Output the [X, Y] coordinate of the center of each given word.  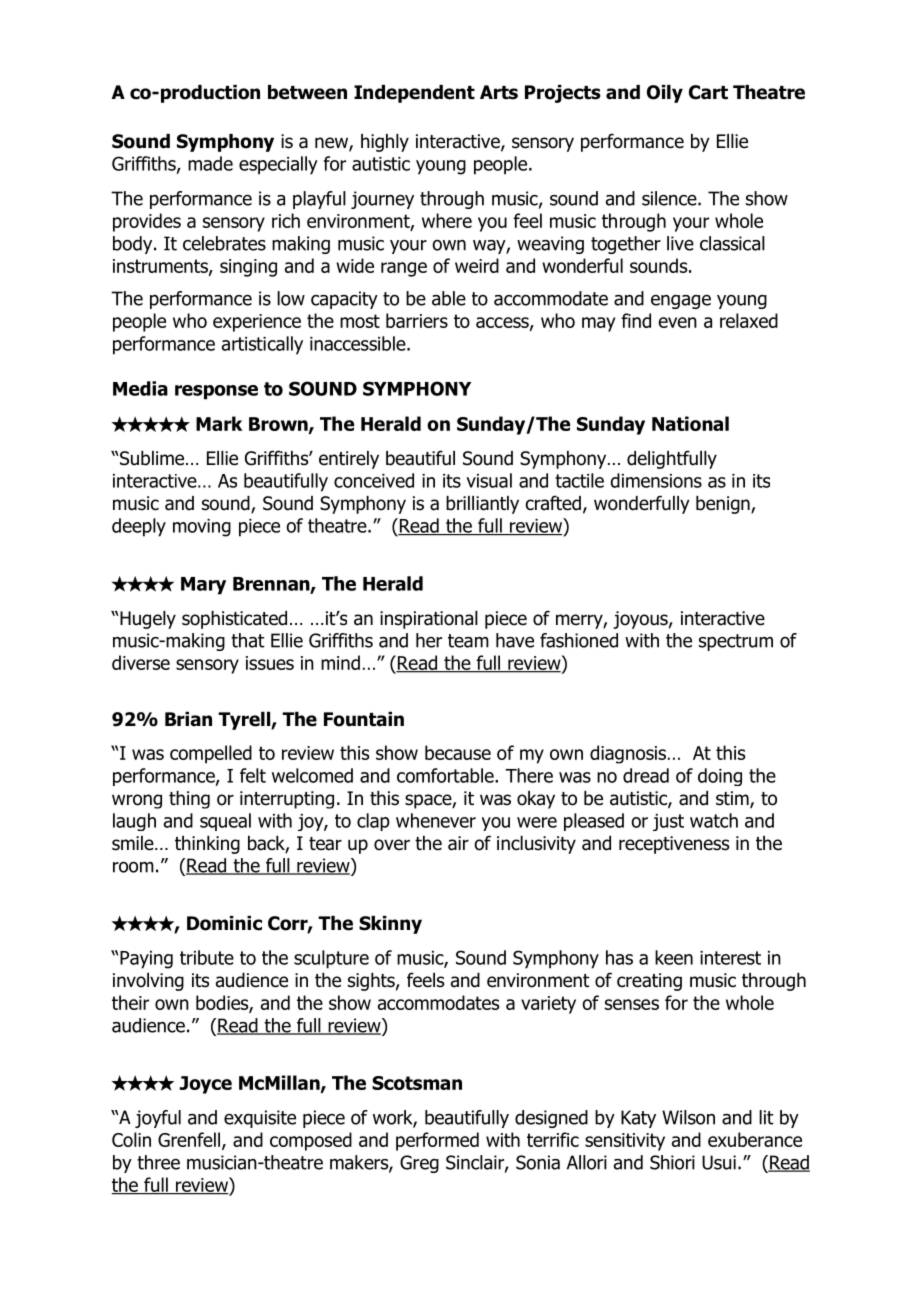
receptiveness [674, 845]
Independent [414, 94]
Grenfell [190, 1141]
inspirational [429, 620]
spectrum [736, 642]
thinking [207, 844]
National [690, 423]
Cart [708, 92]
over [392, 845]
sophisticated [234, 620]
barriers [417, 320]
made [210, 163]
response [216, 392]
